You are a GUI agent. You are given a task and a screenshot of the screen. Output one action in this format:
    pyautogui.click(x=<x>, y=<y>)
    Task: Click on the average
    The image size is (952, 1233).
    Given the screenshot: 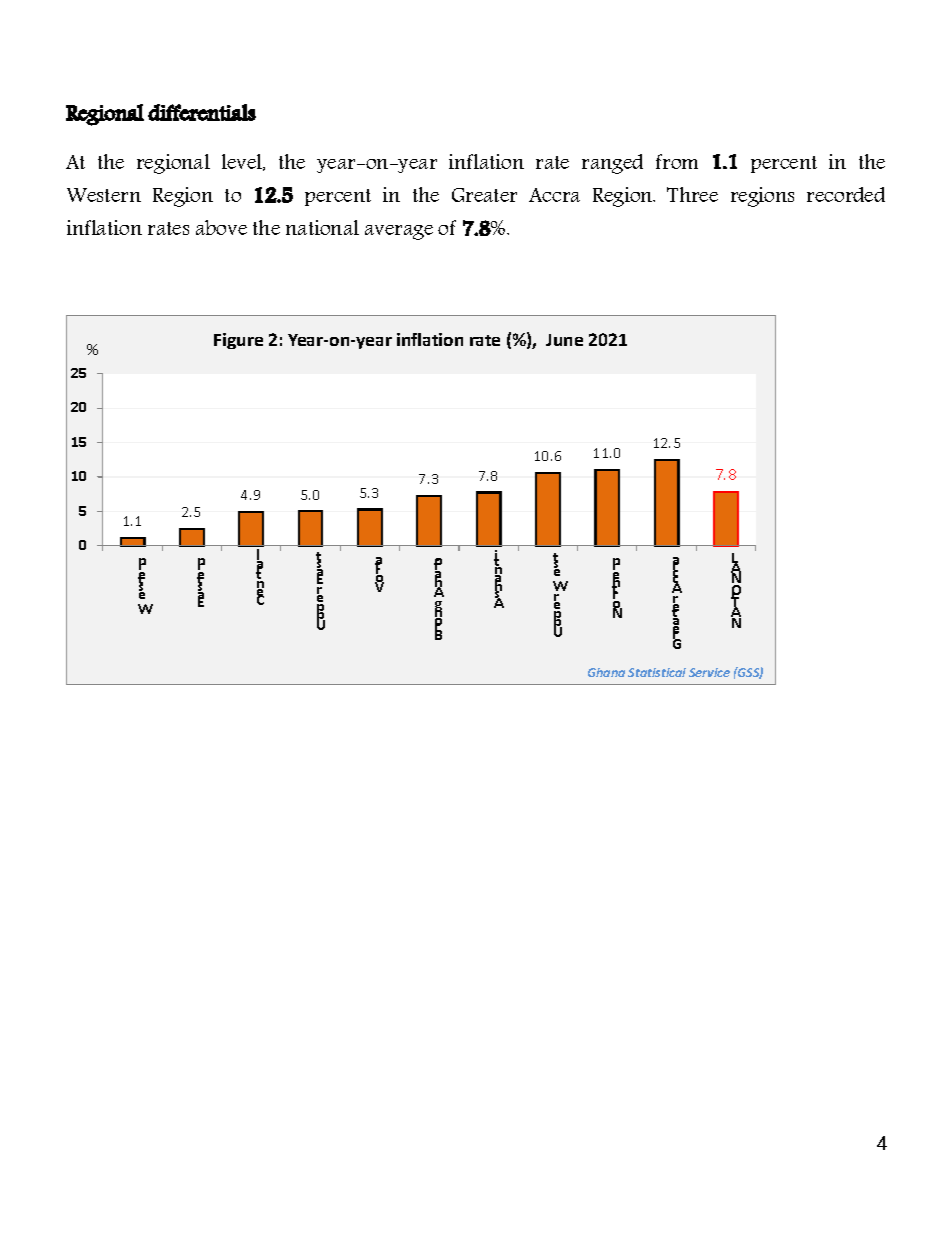 What is the action you would take?
    pyautogui.click(x=399, y=232)
